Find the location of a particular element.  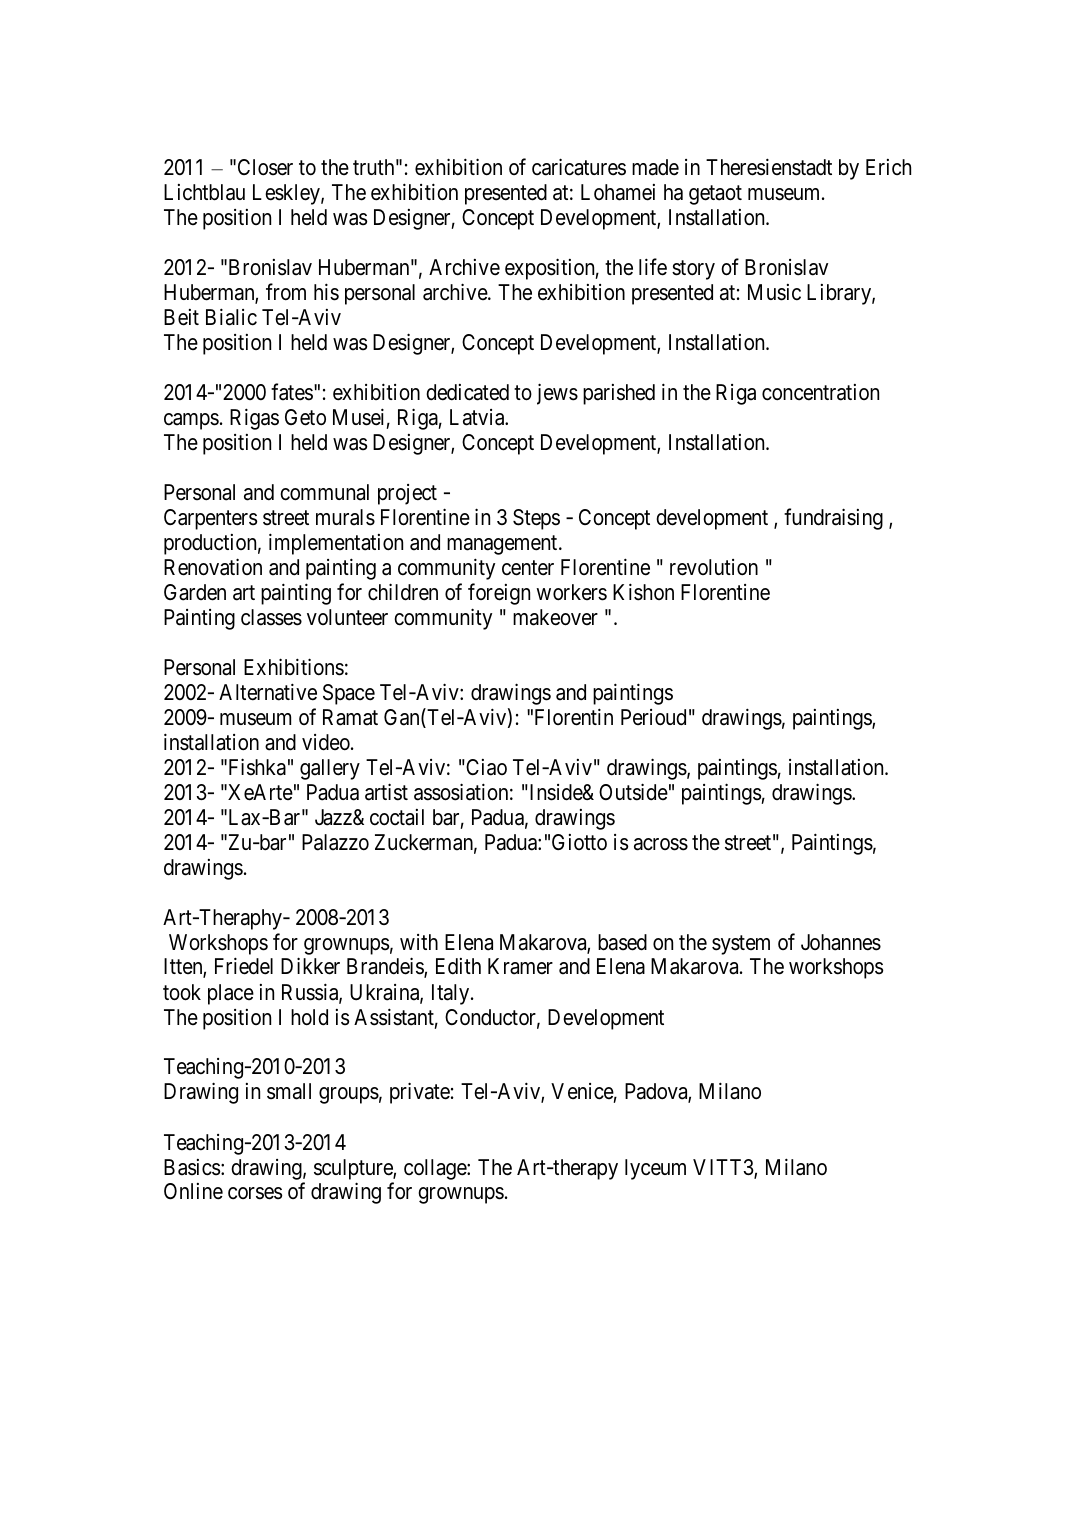

Geto is located at coordinates (305, 417).
